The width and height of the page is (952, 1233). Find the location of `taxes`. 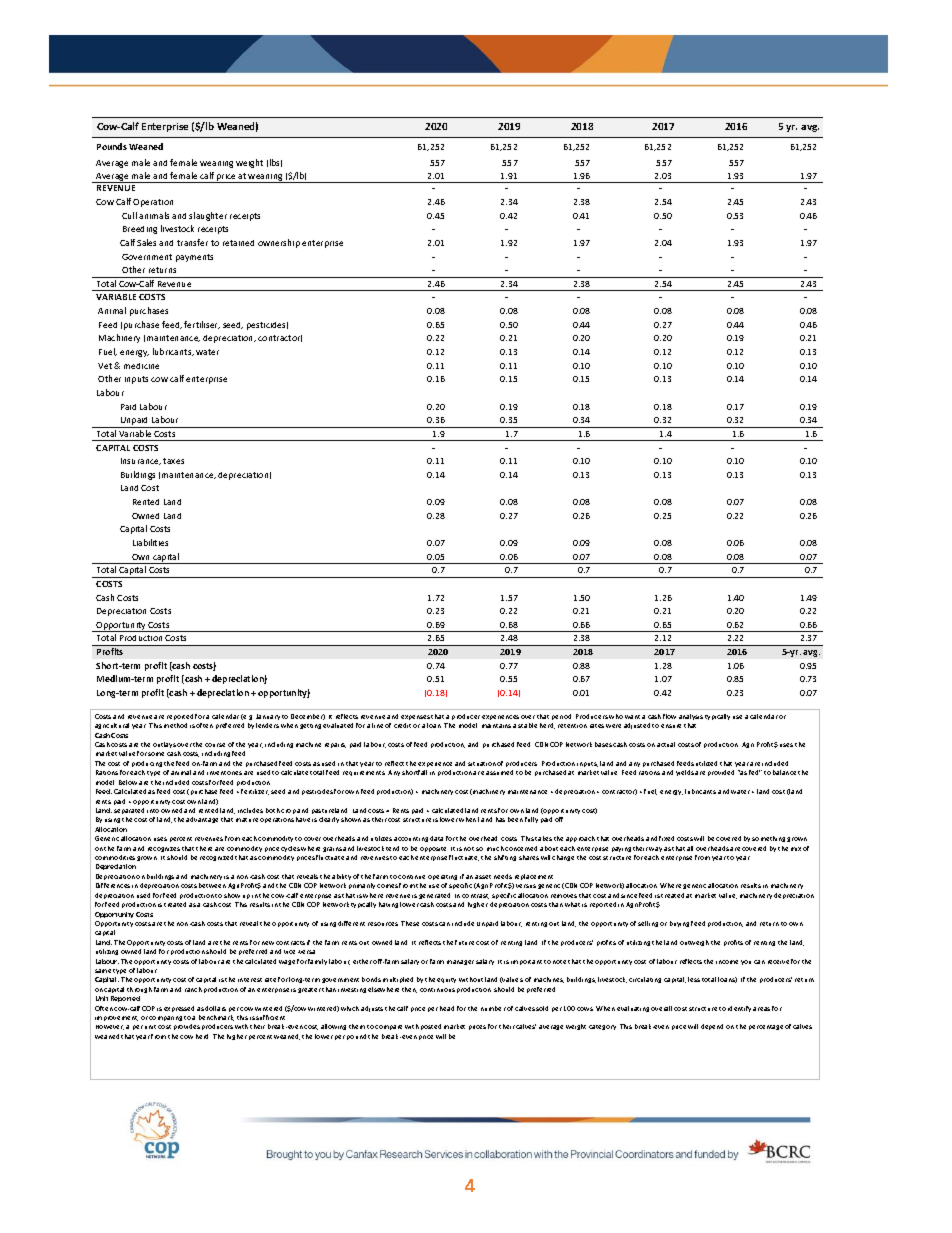

taxes is located at coordinates (173, 461).
